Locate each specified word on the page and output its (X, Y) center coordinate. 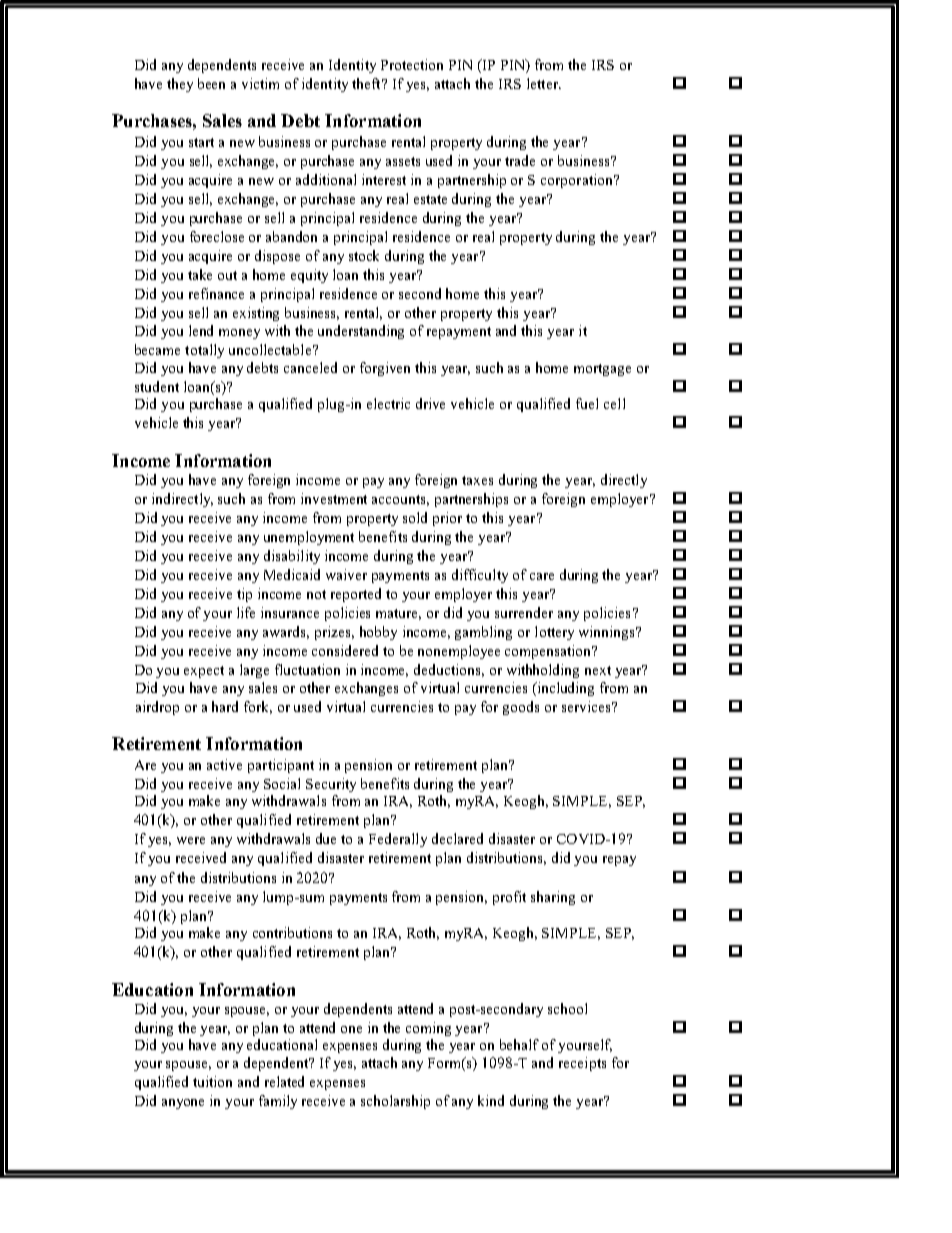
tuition (212, 1081)
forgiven (385, 369)
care (542, 576)
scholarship (395, 1102)
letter (543, 83)
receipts (582, 1064)
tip (244, 595)
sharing (553, 898)
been (211, 83)
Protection (412, 64)
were (191, 840)
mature (398, 614)
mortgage (602, 370)
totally (204, 351)
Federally (398, 840)
